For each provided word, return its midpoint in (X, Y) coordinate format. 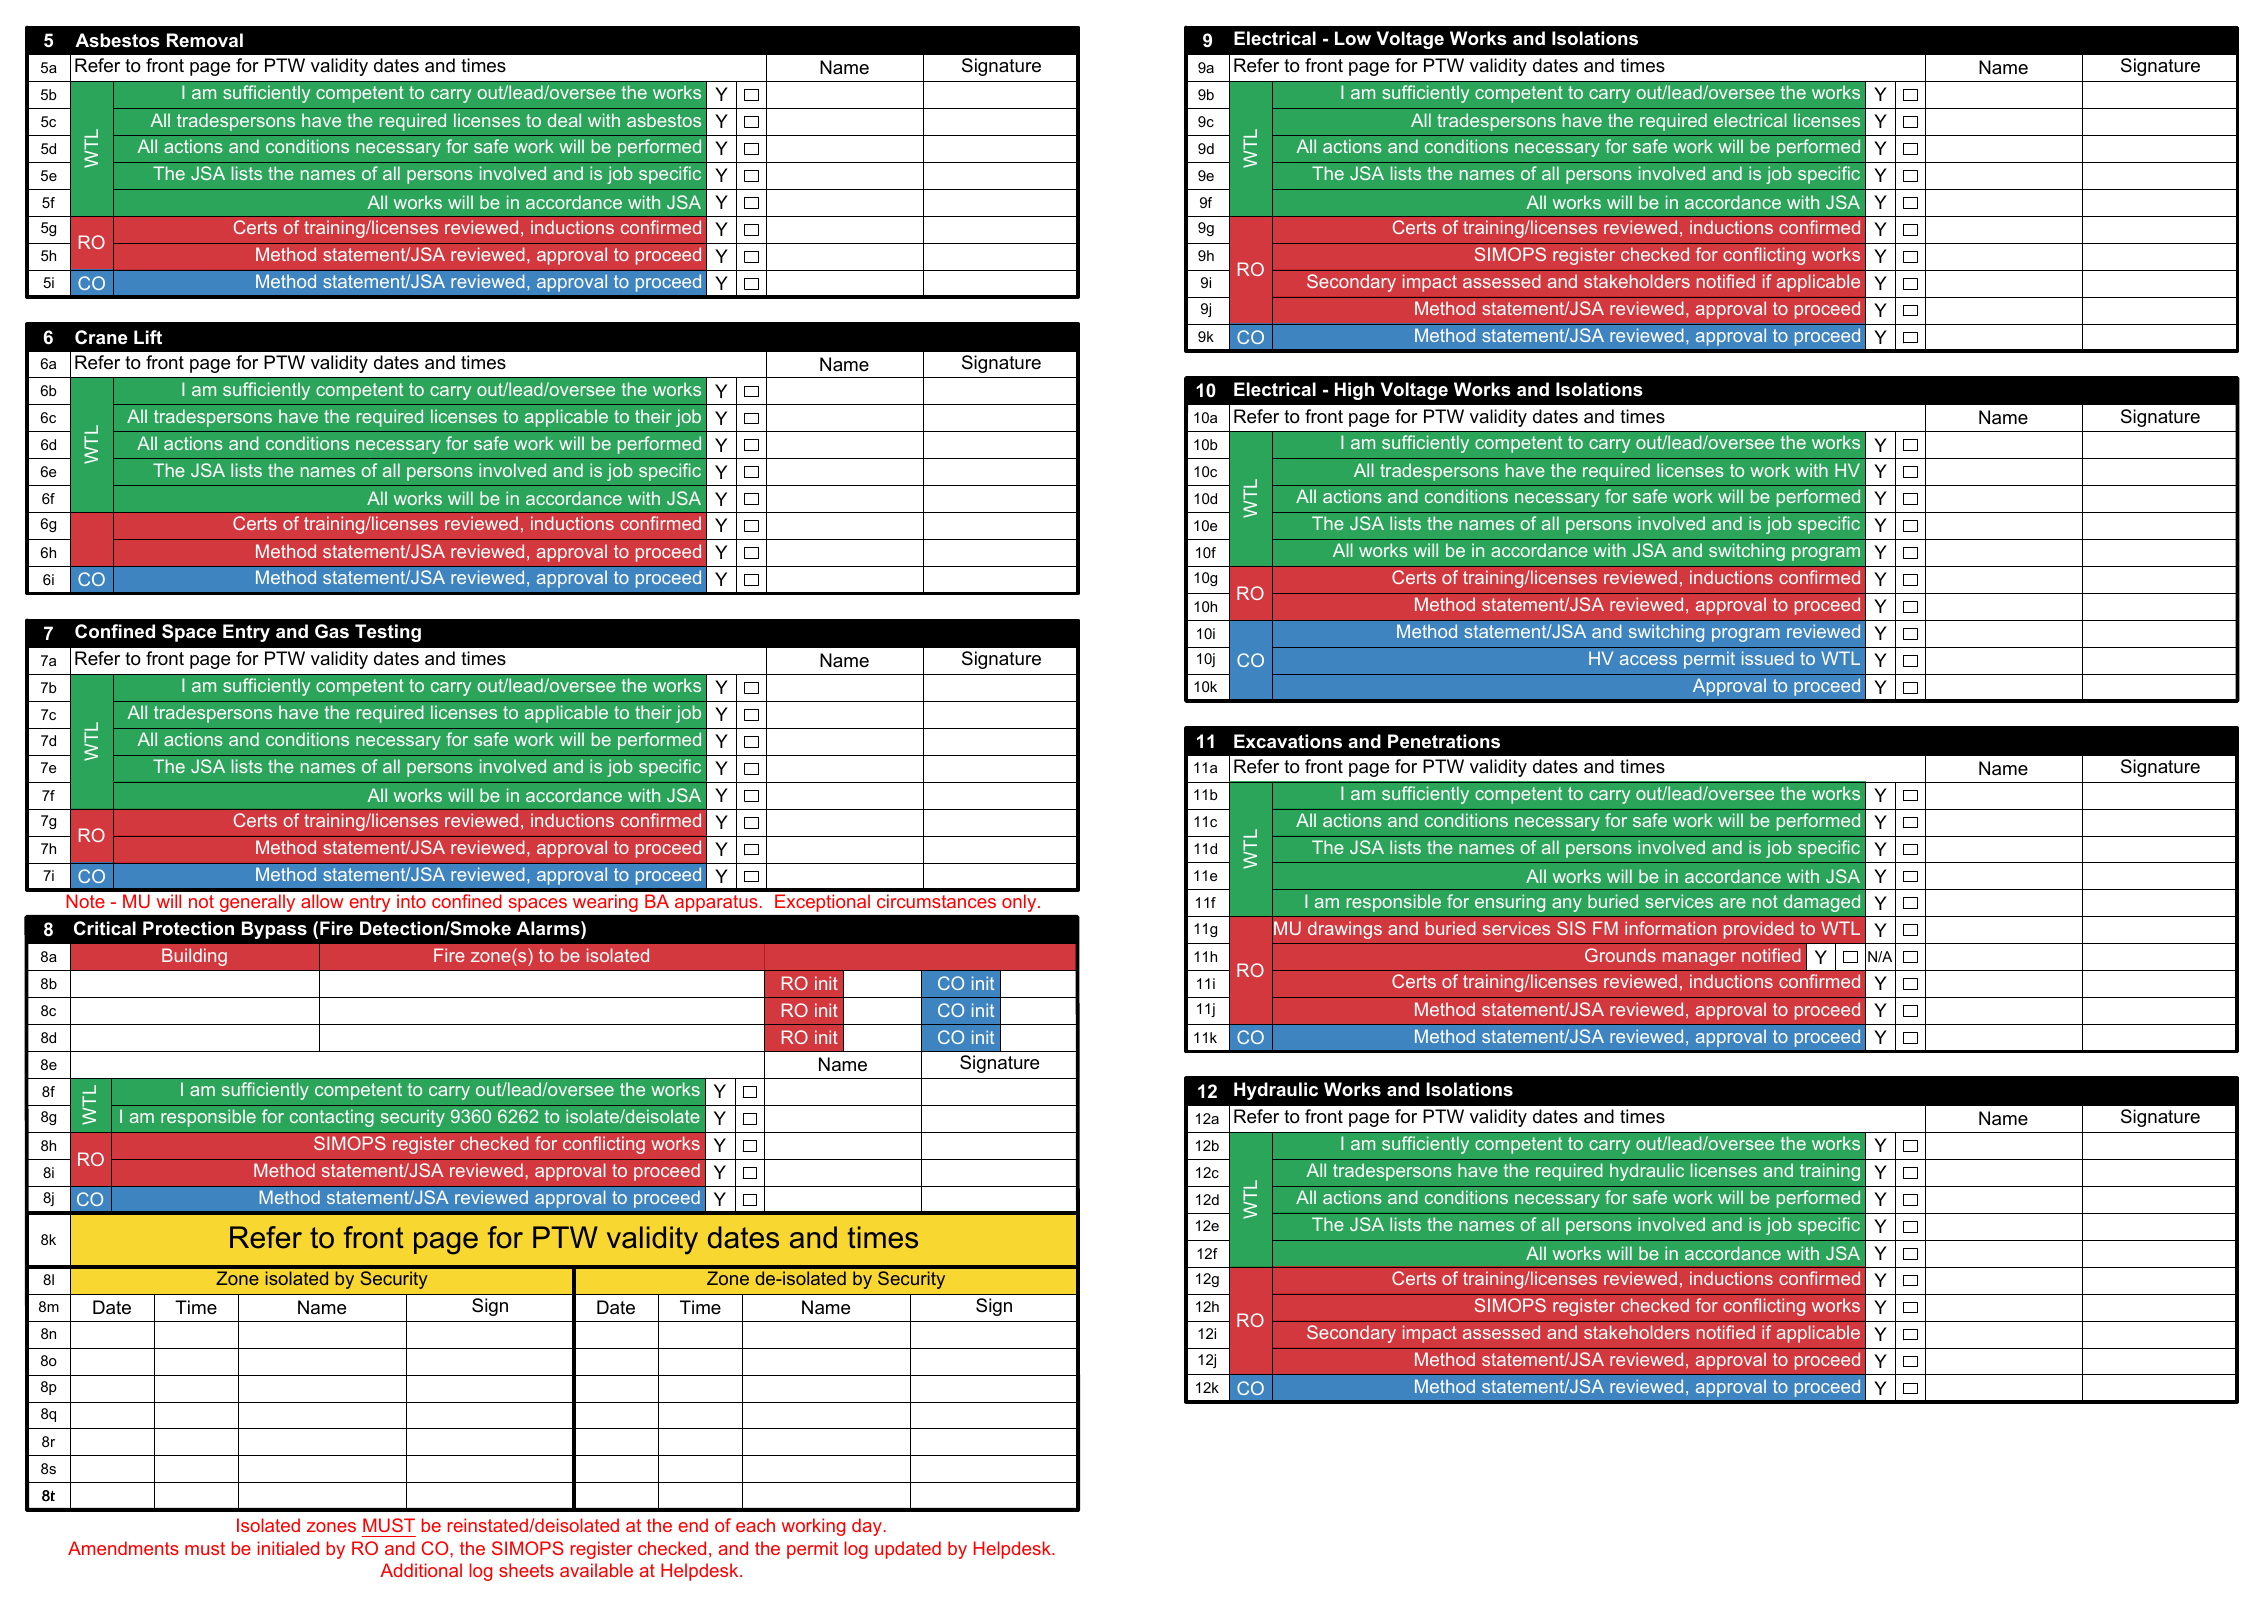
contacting (332, 1118)
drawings (1345, 930)
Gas (332, 631)
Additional (421, 1570)
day (868, 1527)
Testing (388, 633)
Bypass (274, 930)
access (1648, 660)
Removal (205, 40)
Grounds (1620, 955)
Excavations (1288, 741)
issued (1767, 658)
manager (1699, 959)
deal (564, 120)
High (1354, 391)
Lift (148, 337)
